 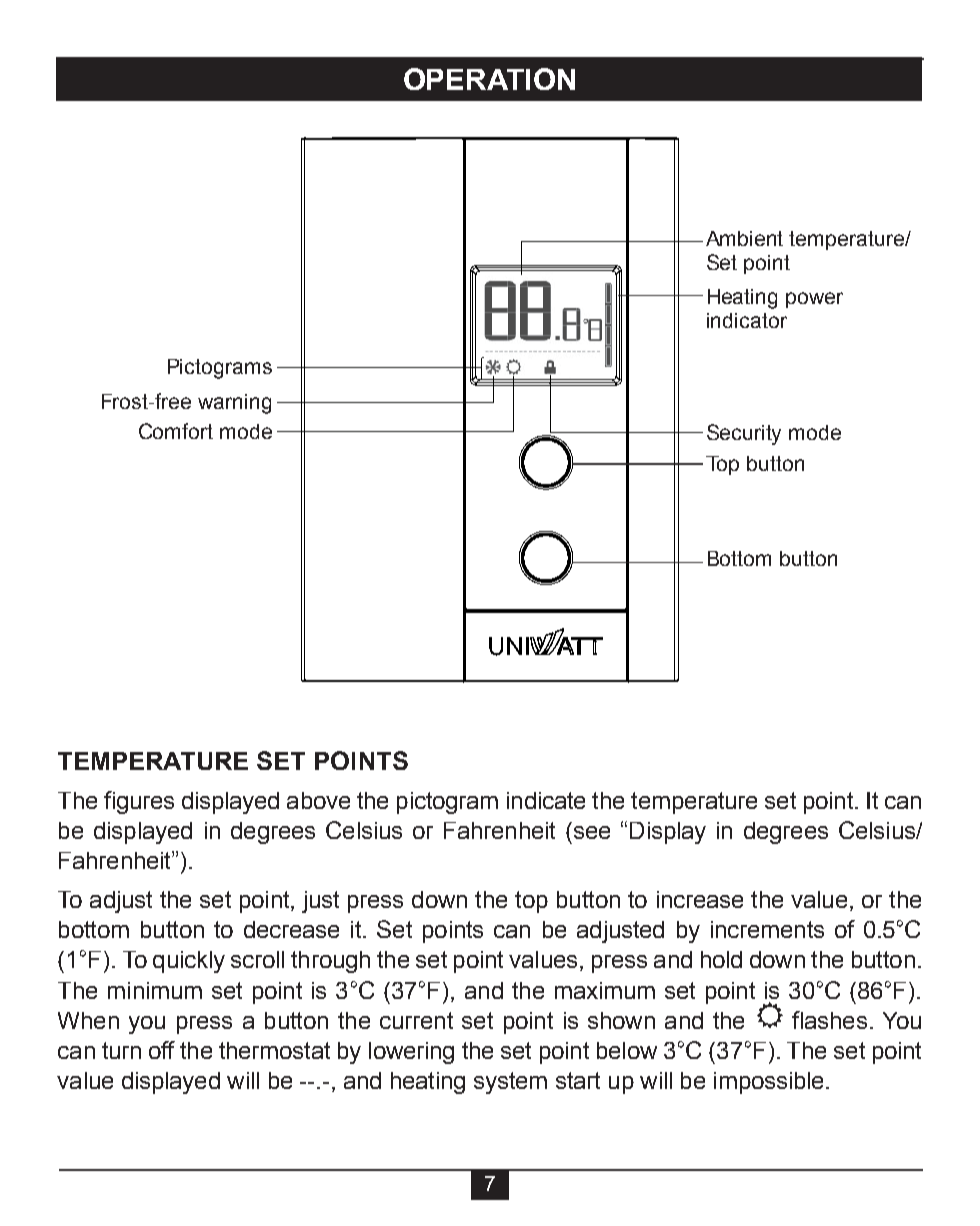 I want to click on lowering, so click(x=411, y=1053).
